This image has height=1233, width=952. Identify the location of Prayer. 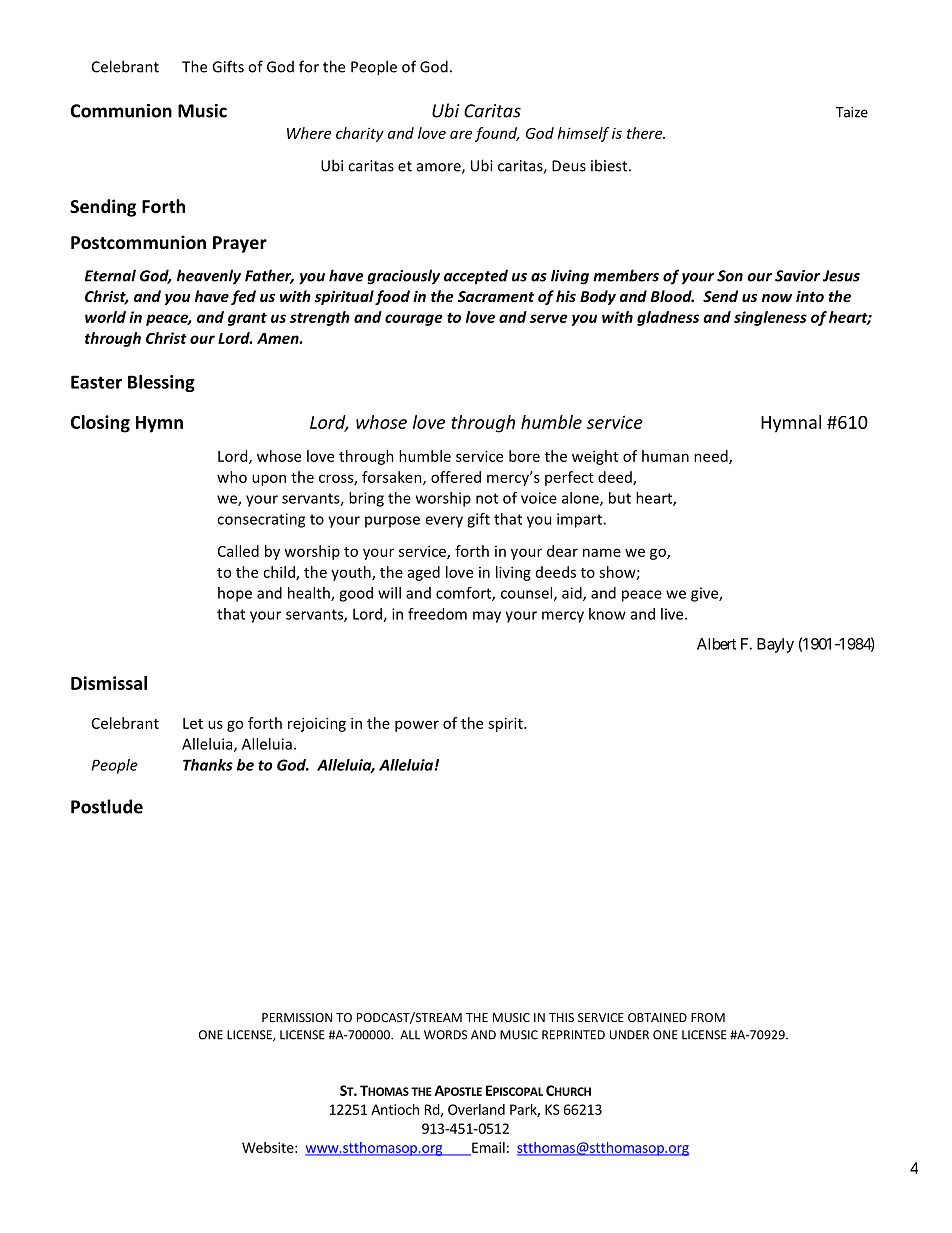
(240, 244).
